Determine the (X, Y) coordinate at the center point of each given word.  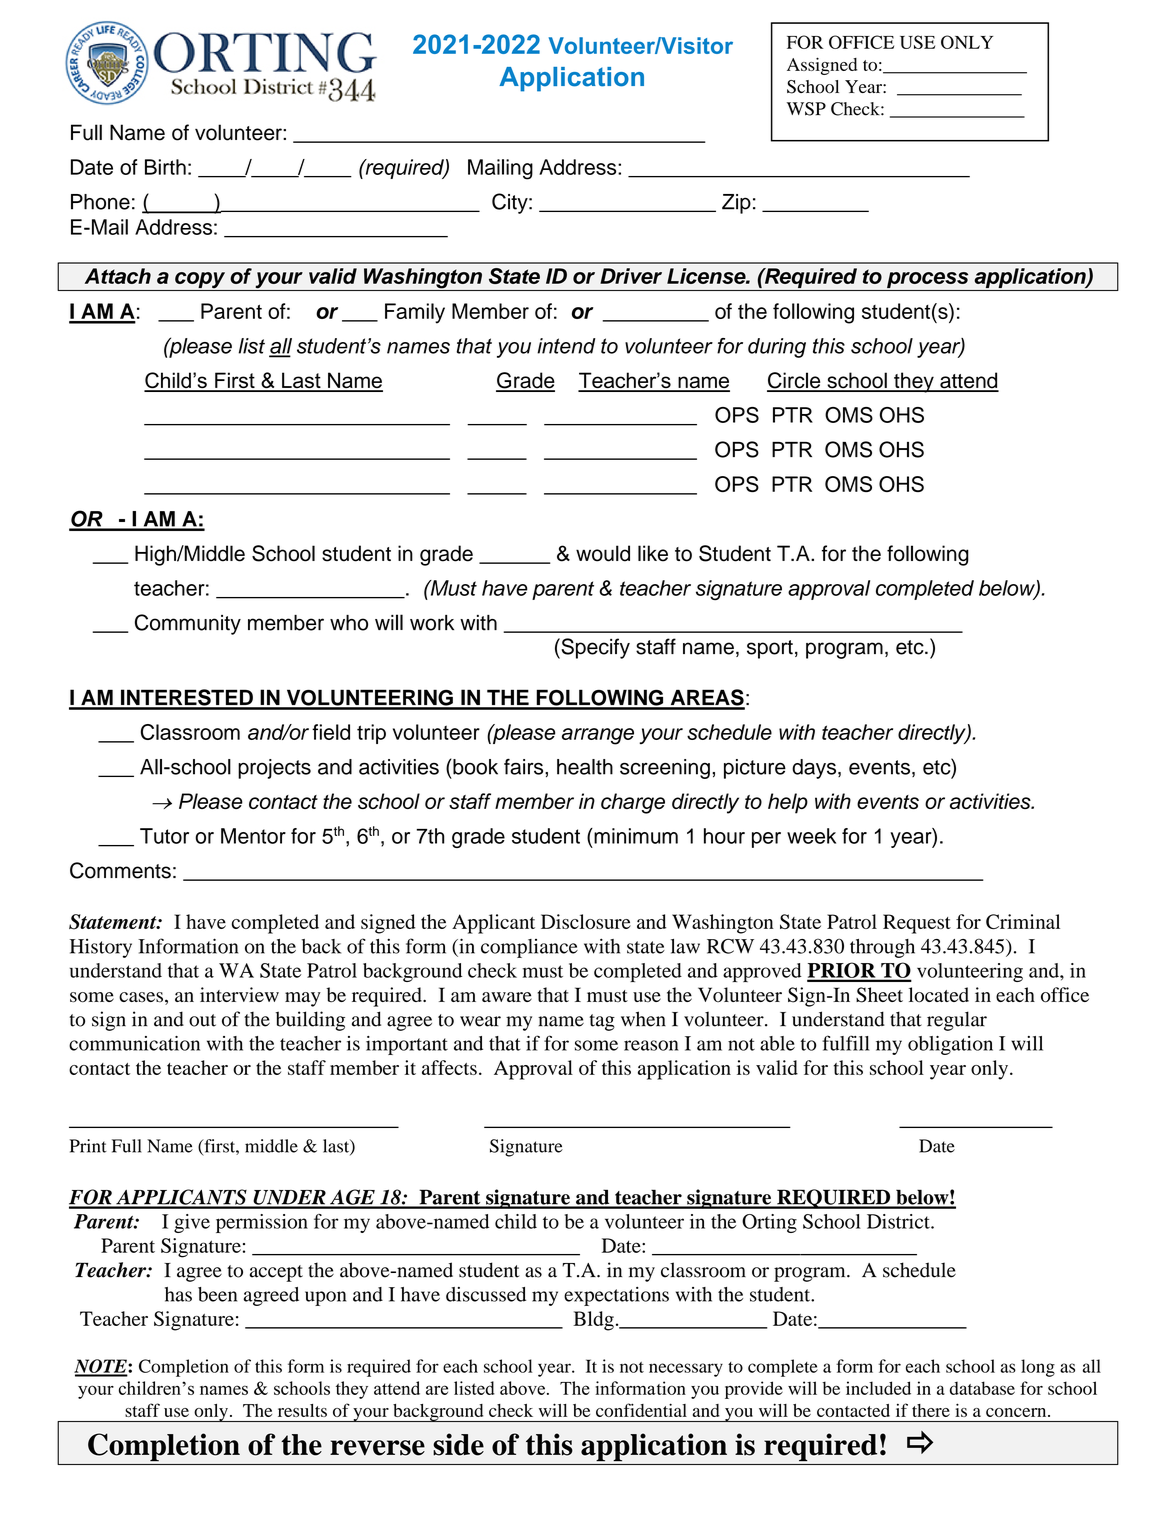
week (811, 836)
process (928, 281)
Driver (631, 276)
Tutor (164, 836)
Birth (165, 167)
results (302, 1410)
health (585, 767)
